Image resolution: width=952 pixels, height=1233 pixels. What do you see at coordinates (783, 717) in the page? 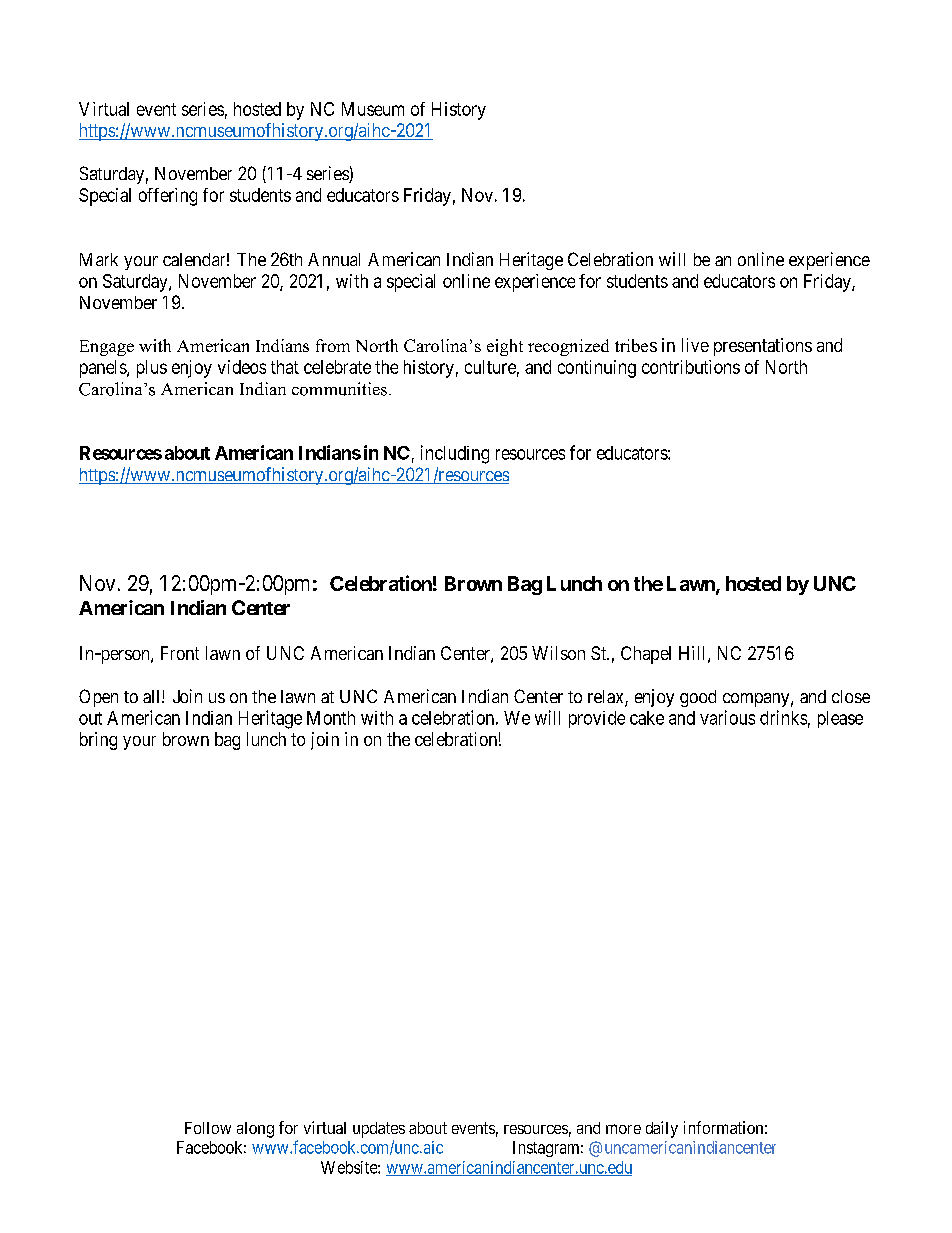
I see `drinks` at bounding box center [783, 717].
